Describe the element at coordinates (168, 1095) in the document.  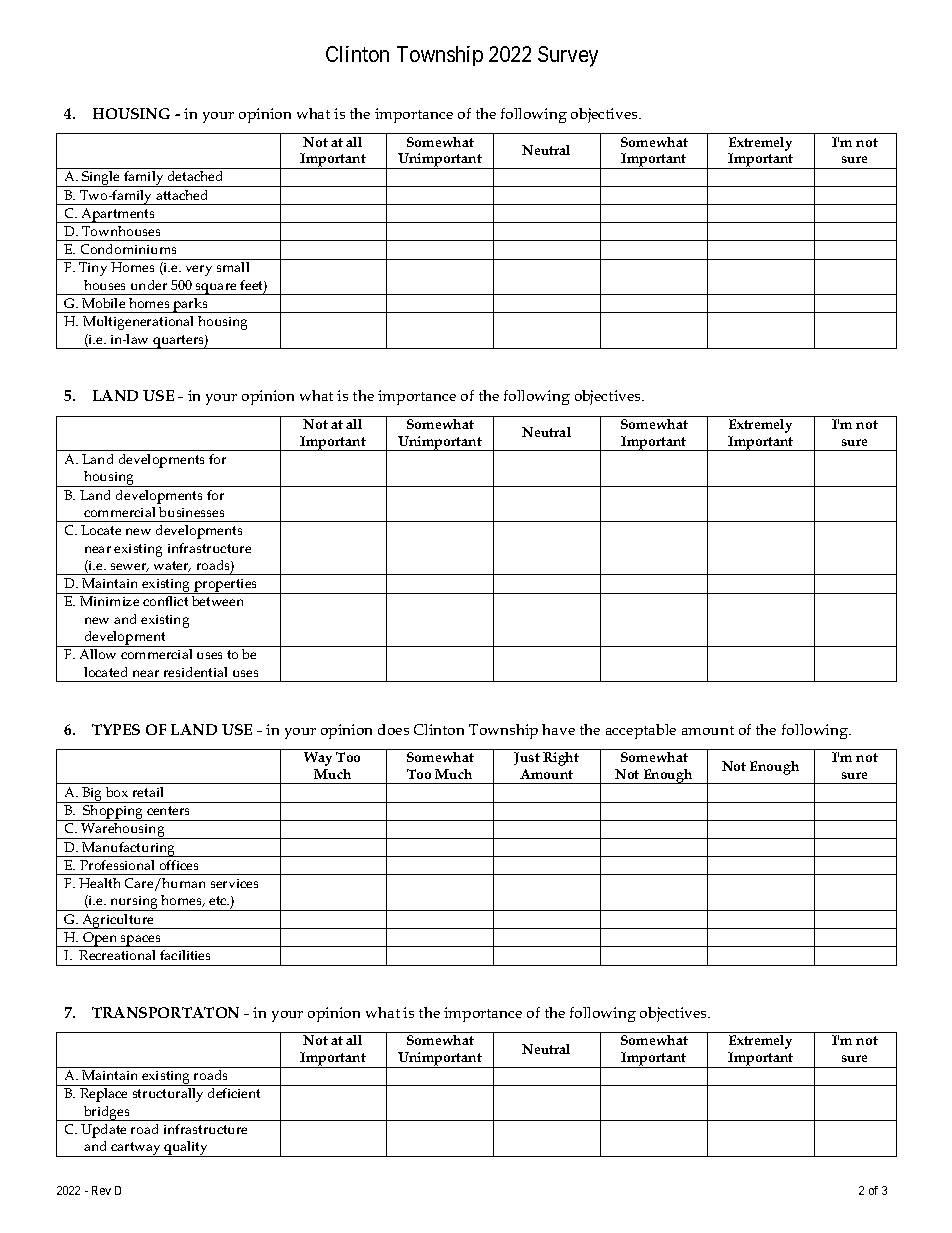
I see `structurally` at that location.
